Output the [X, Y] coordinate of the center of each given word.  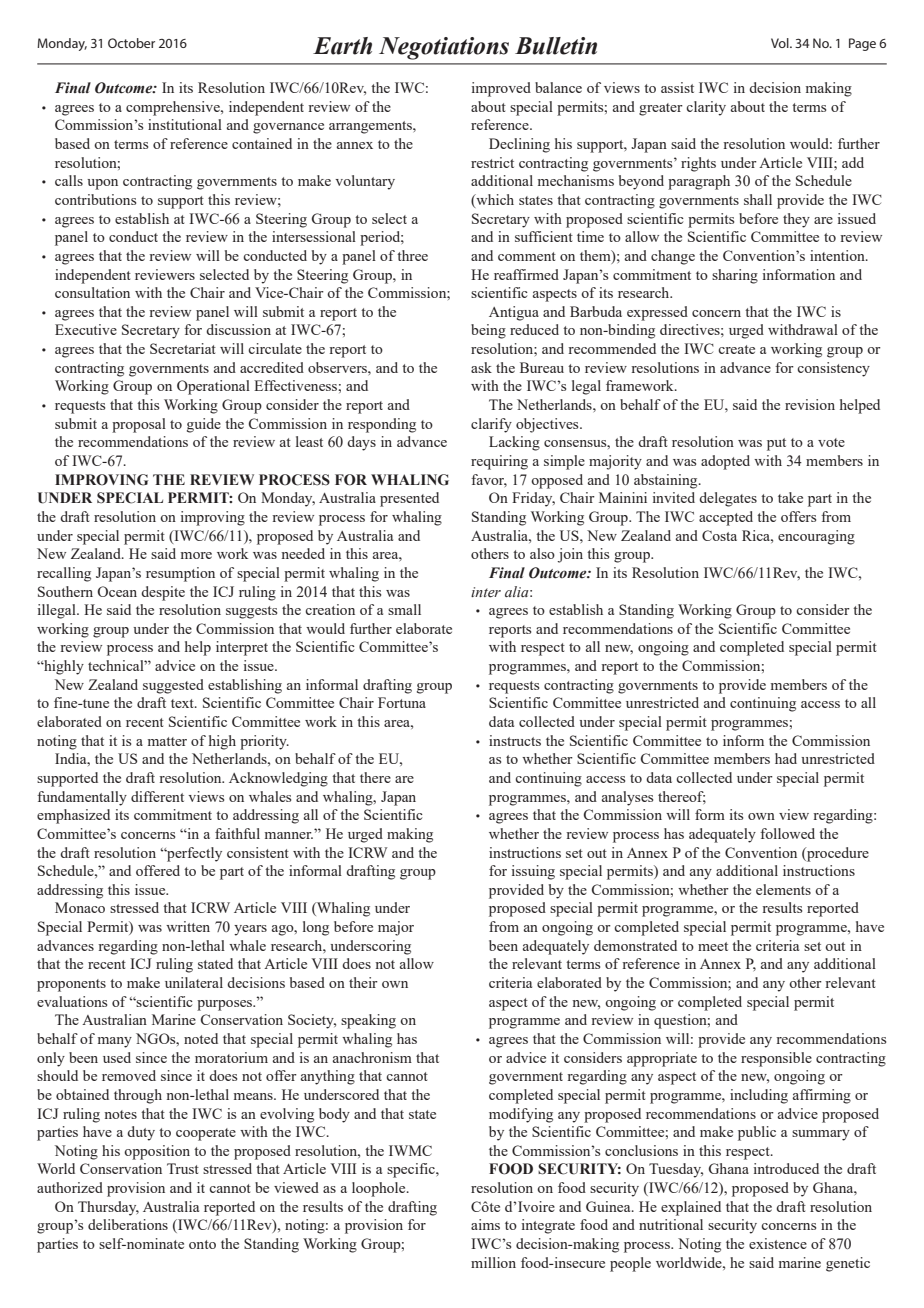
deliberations [128, 1224]
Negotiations [444, 48]
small [404, 609]
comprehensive [174, 108]
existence [778, 1243]
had [786, 758]
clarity [706, 108]
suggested [173, 686]
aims [485, 1224]
